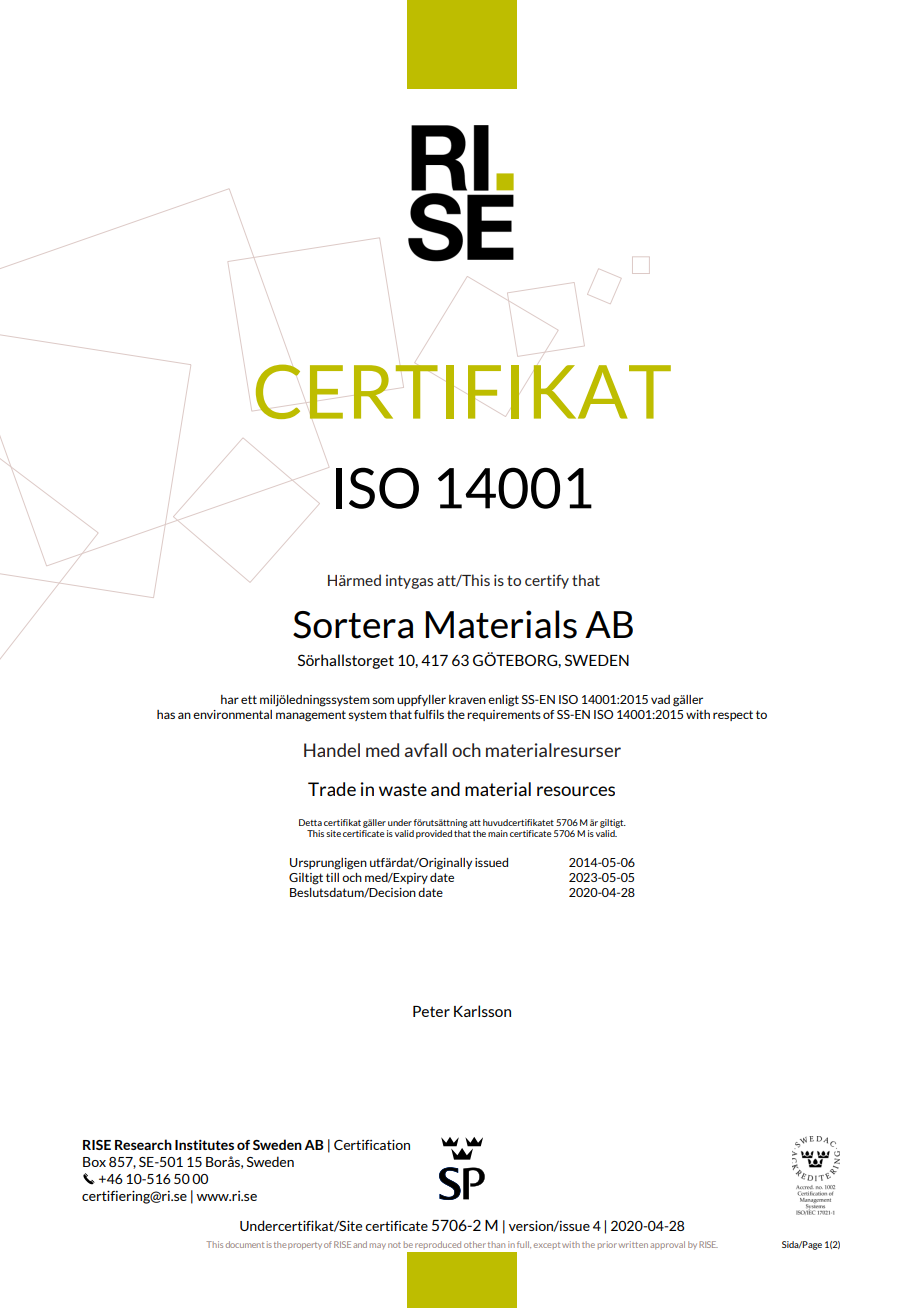 The width and height of the image is (924, 1308). Describe the element at coordinates (245, 1244) in the image. I see `document` at that location.
